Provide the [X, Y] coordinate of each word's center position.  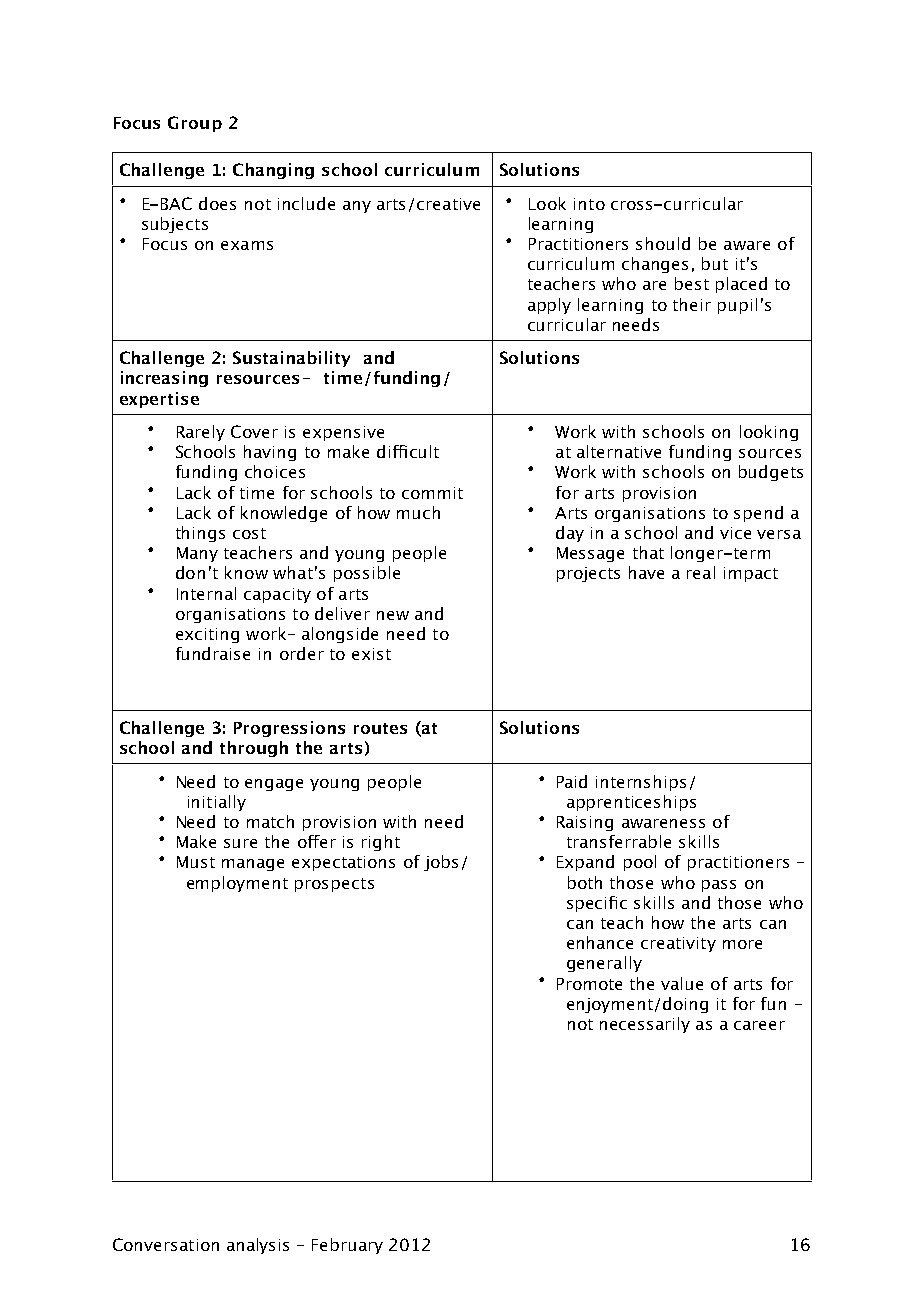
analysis [258, 1246]
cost [249, 533]
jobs [441, 863]
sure [240, 843]
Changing [273, 171]
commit [432, 493]
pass [719, 886]
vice [735, 533]
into [589, 204]
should [663, 243]
